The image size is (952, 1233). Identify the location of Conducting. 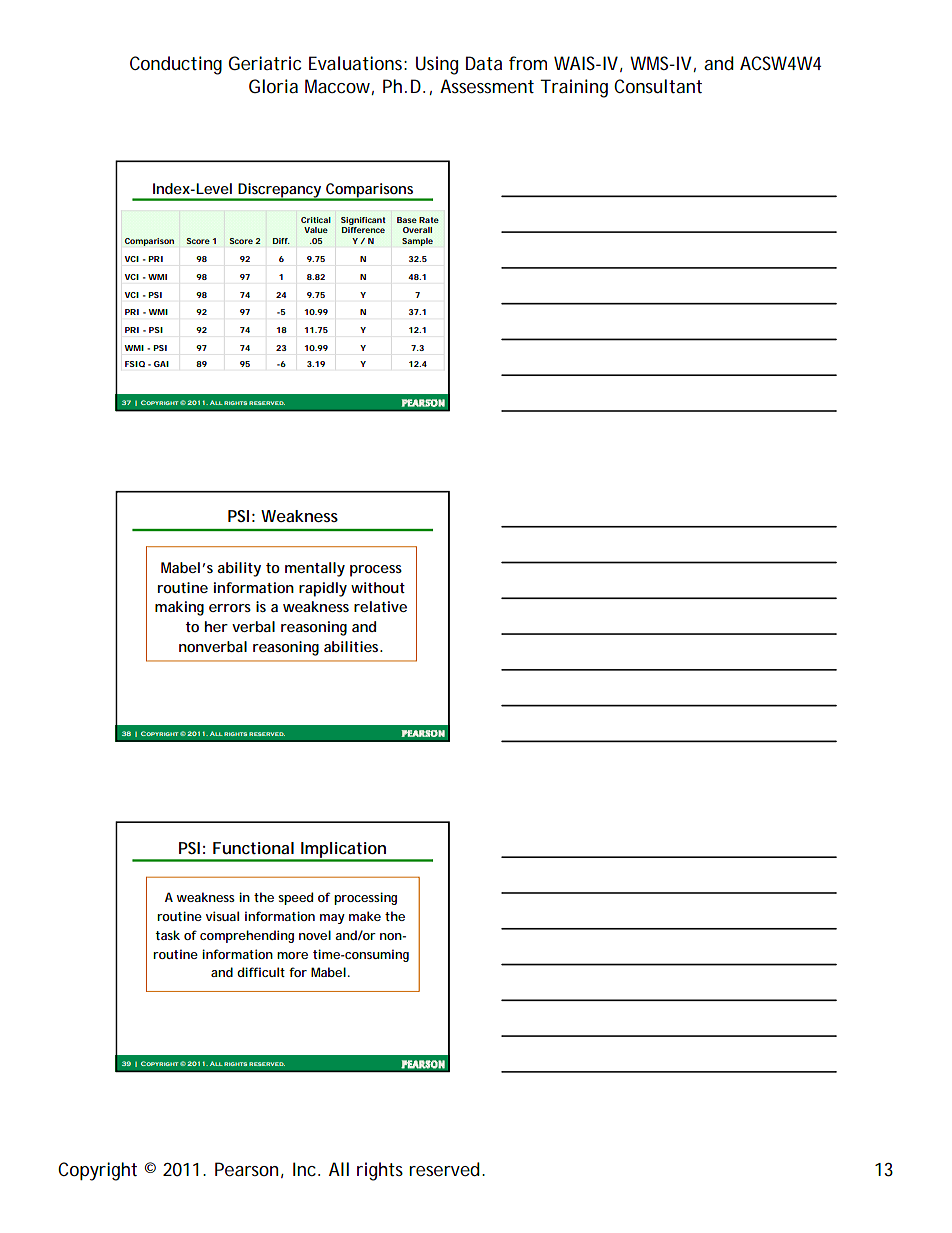
(176, 65).
